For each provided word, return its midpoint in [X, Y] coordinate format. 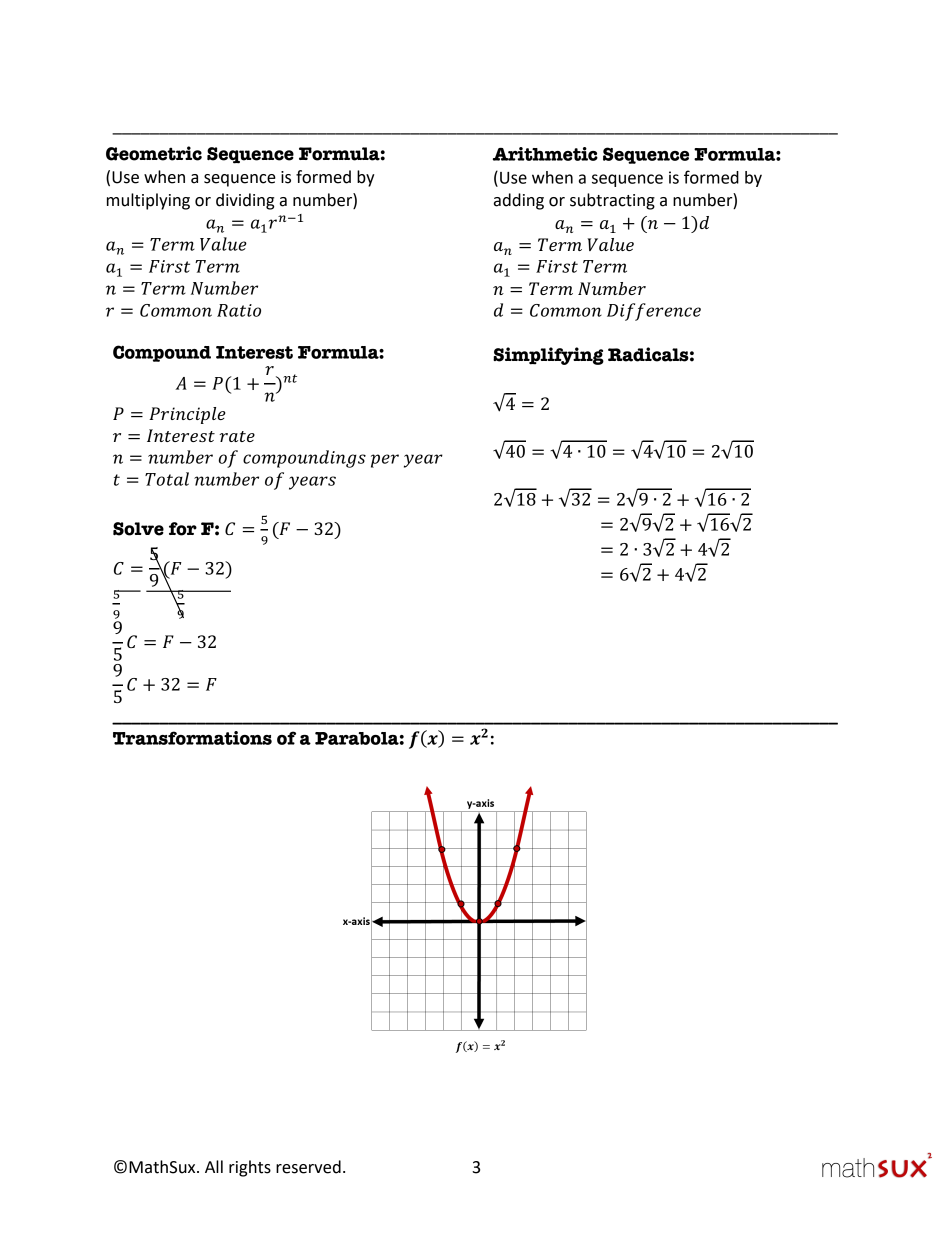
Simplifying [548, 356]
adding [519, 201]
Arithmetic [545, 154]
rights [250, 1168]
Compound [162, 353]
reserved [308, 1167]
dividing [245, 201]
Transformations [192, 738]
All [214, 1166]
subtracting [612, 201]
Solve [138, 529]
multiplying [148, 201]
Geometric [154, 153]
